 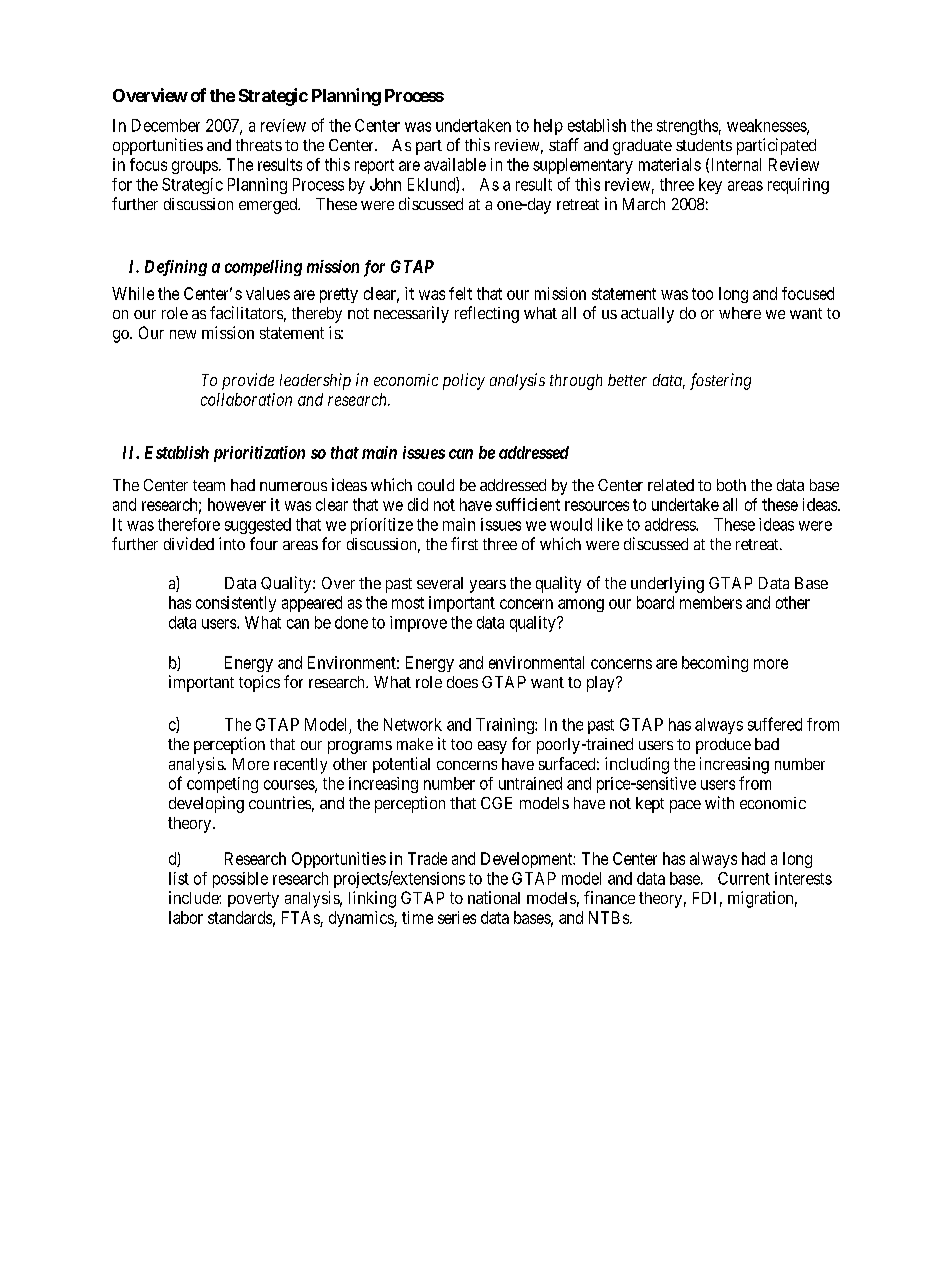 What do you see at coordinates (248, 381) in the screenshot?
I see `provide` at bounding box center [248, 381].
